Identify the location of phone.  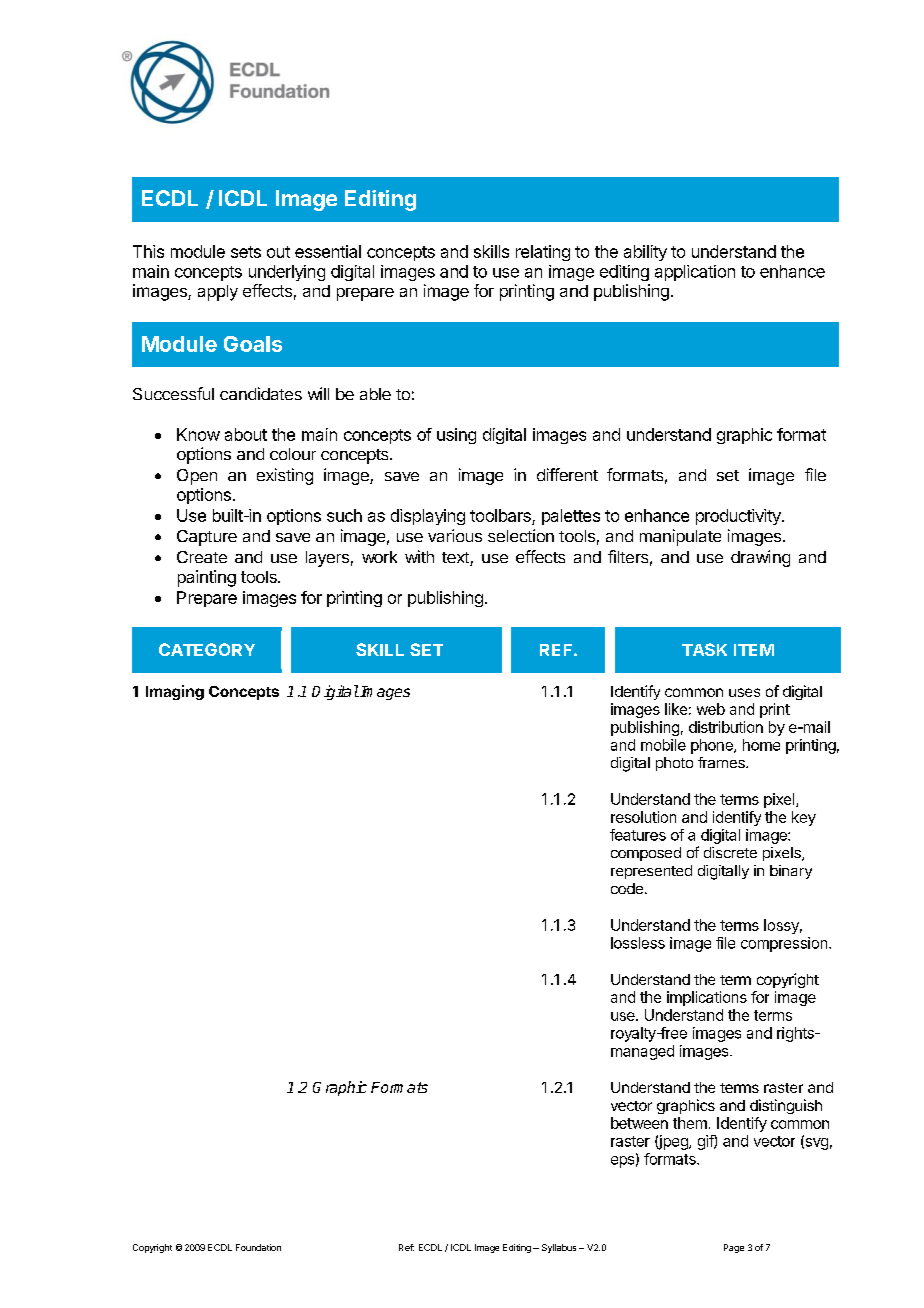
(713, 746).
